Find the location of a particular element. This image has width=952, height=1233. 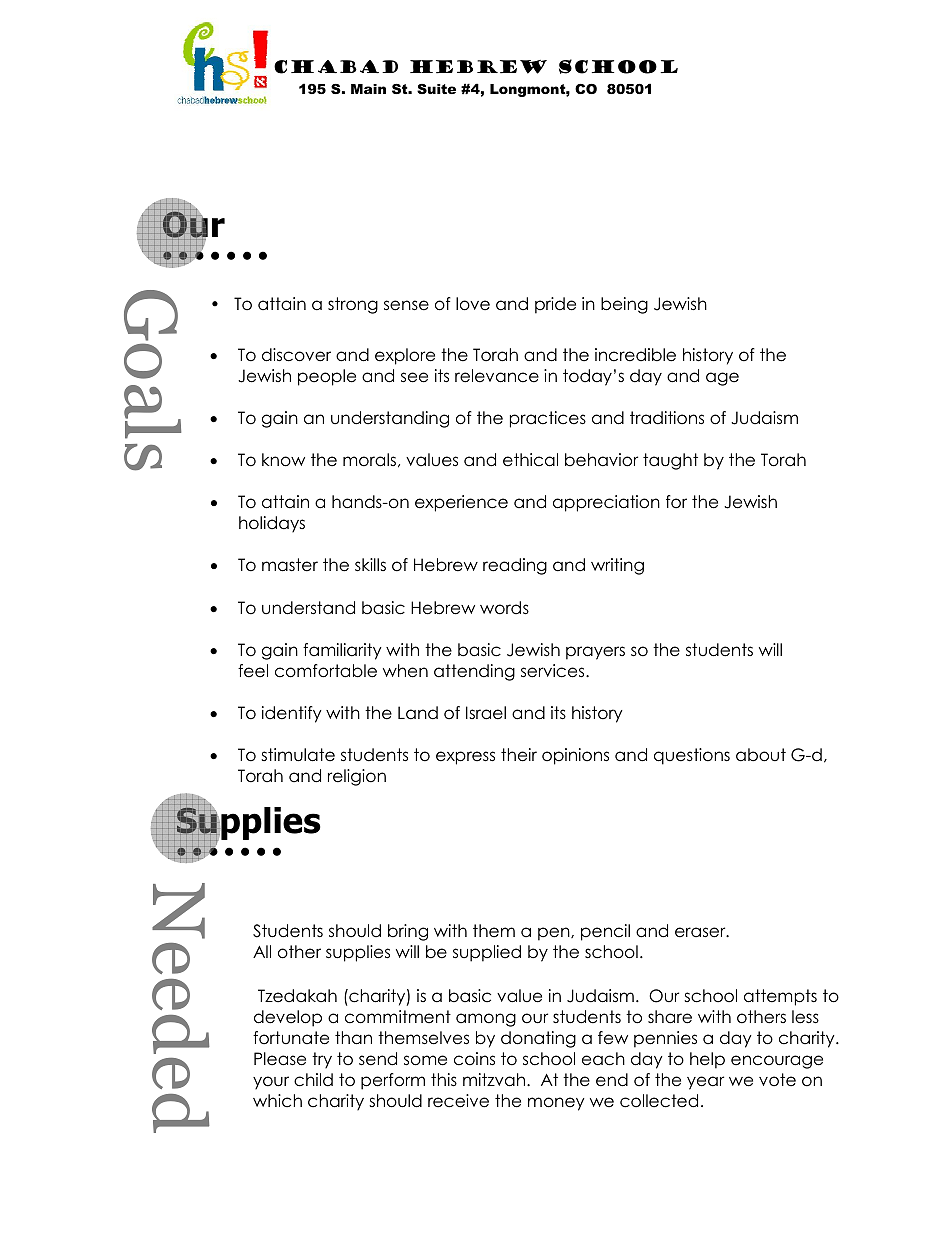

Suite is located at coordinates (436, 89).
